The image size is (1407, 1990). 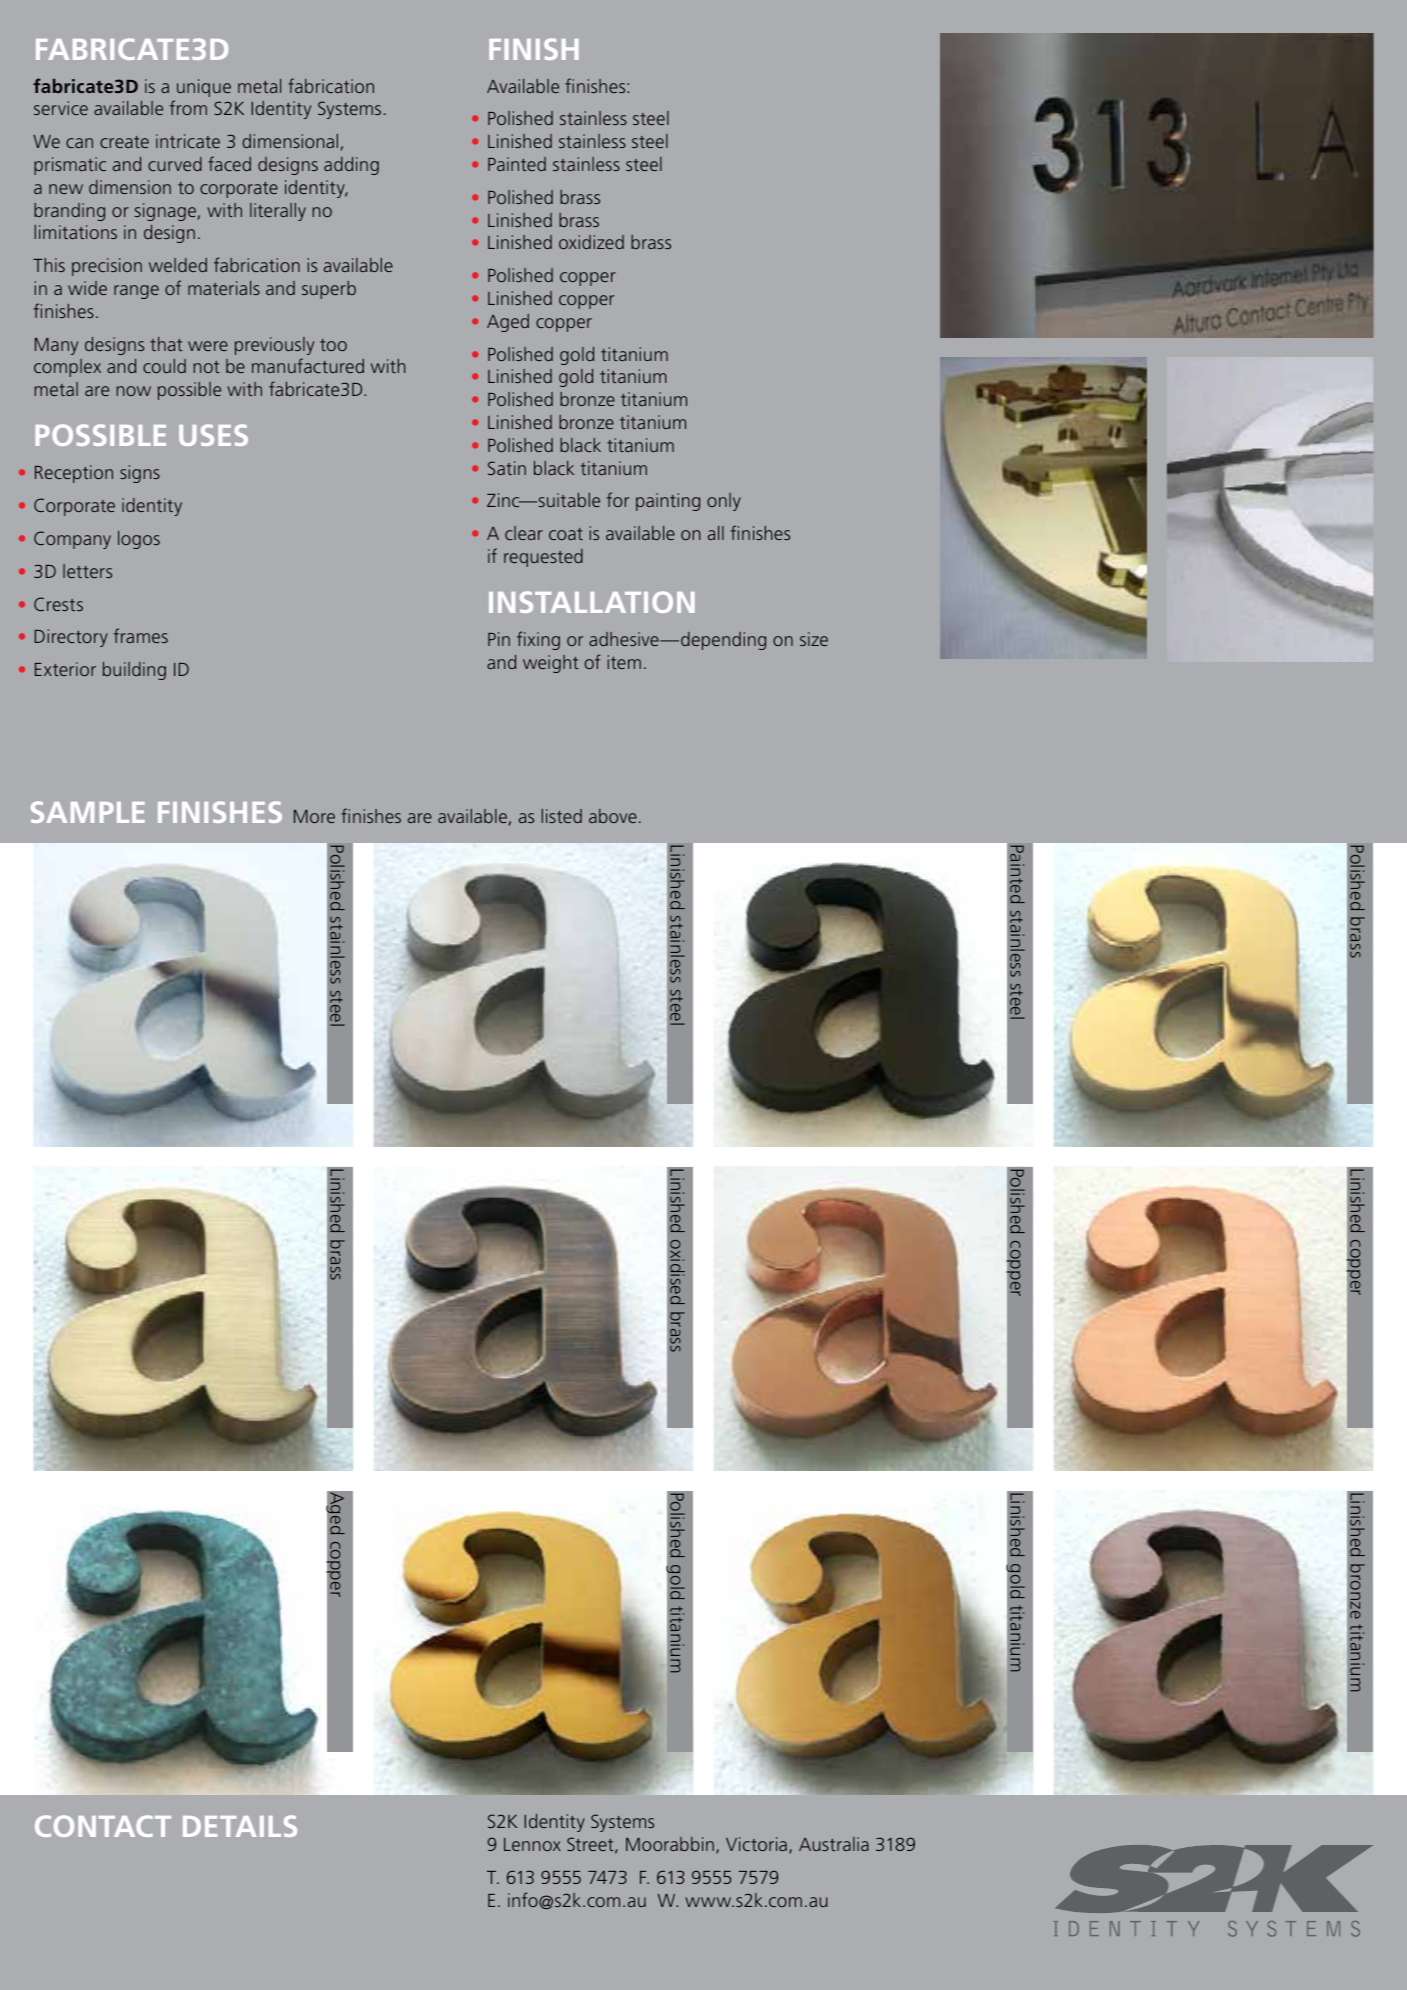 I want to click on oxidized, so click(x=591, y=242).
